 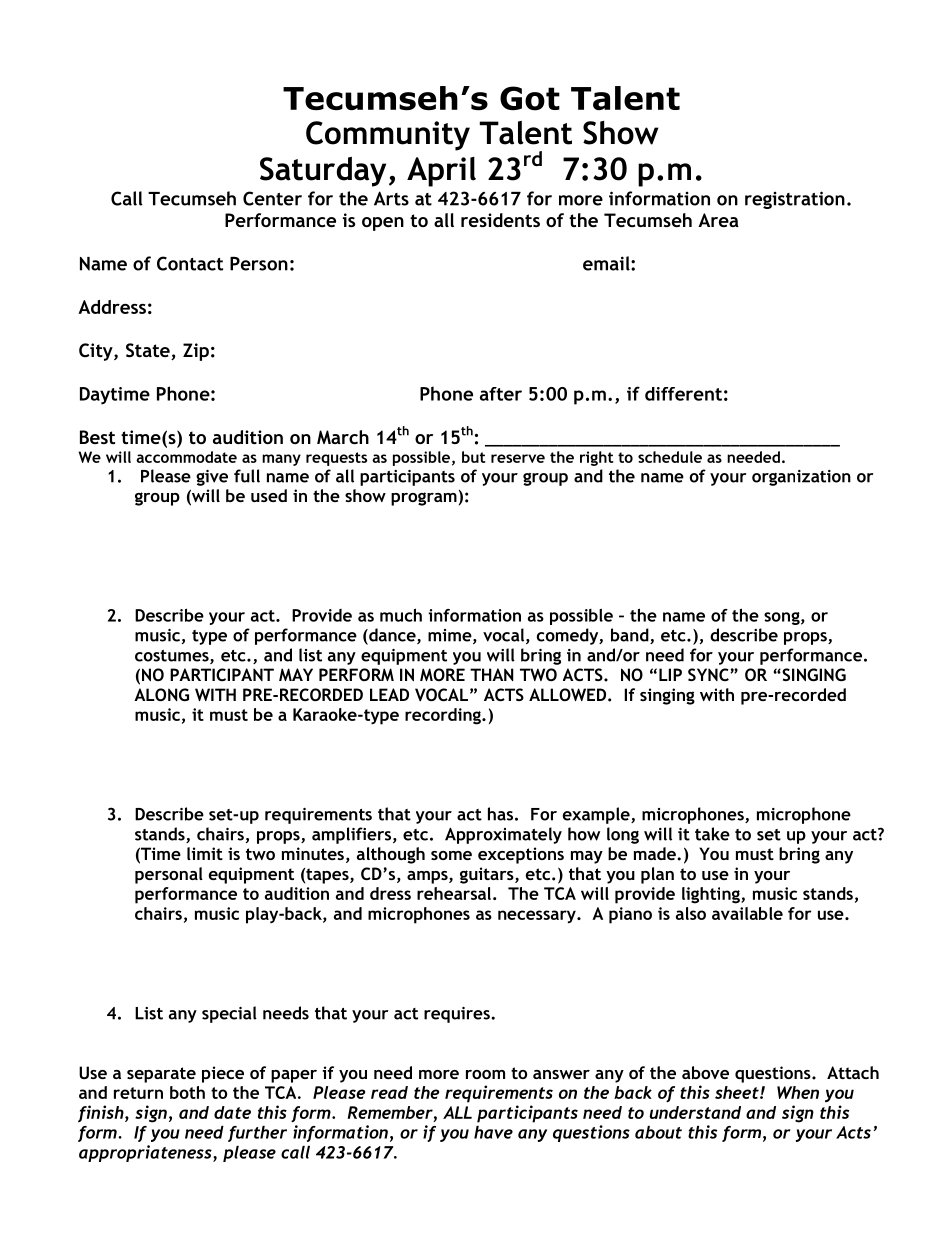 I want to click on April, so click(x=441, y=172).
